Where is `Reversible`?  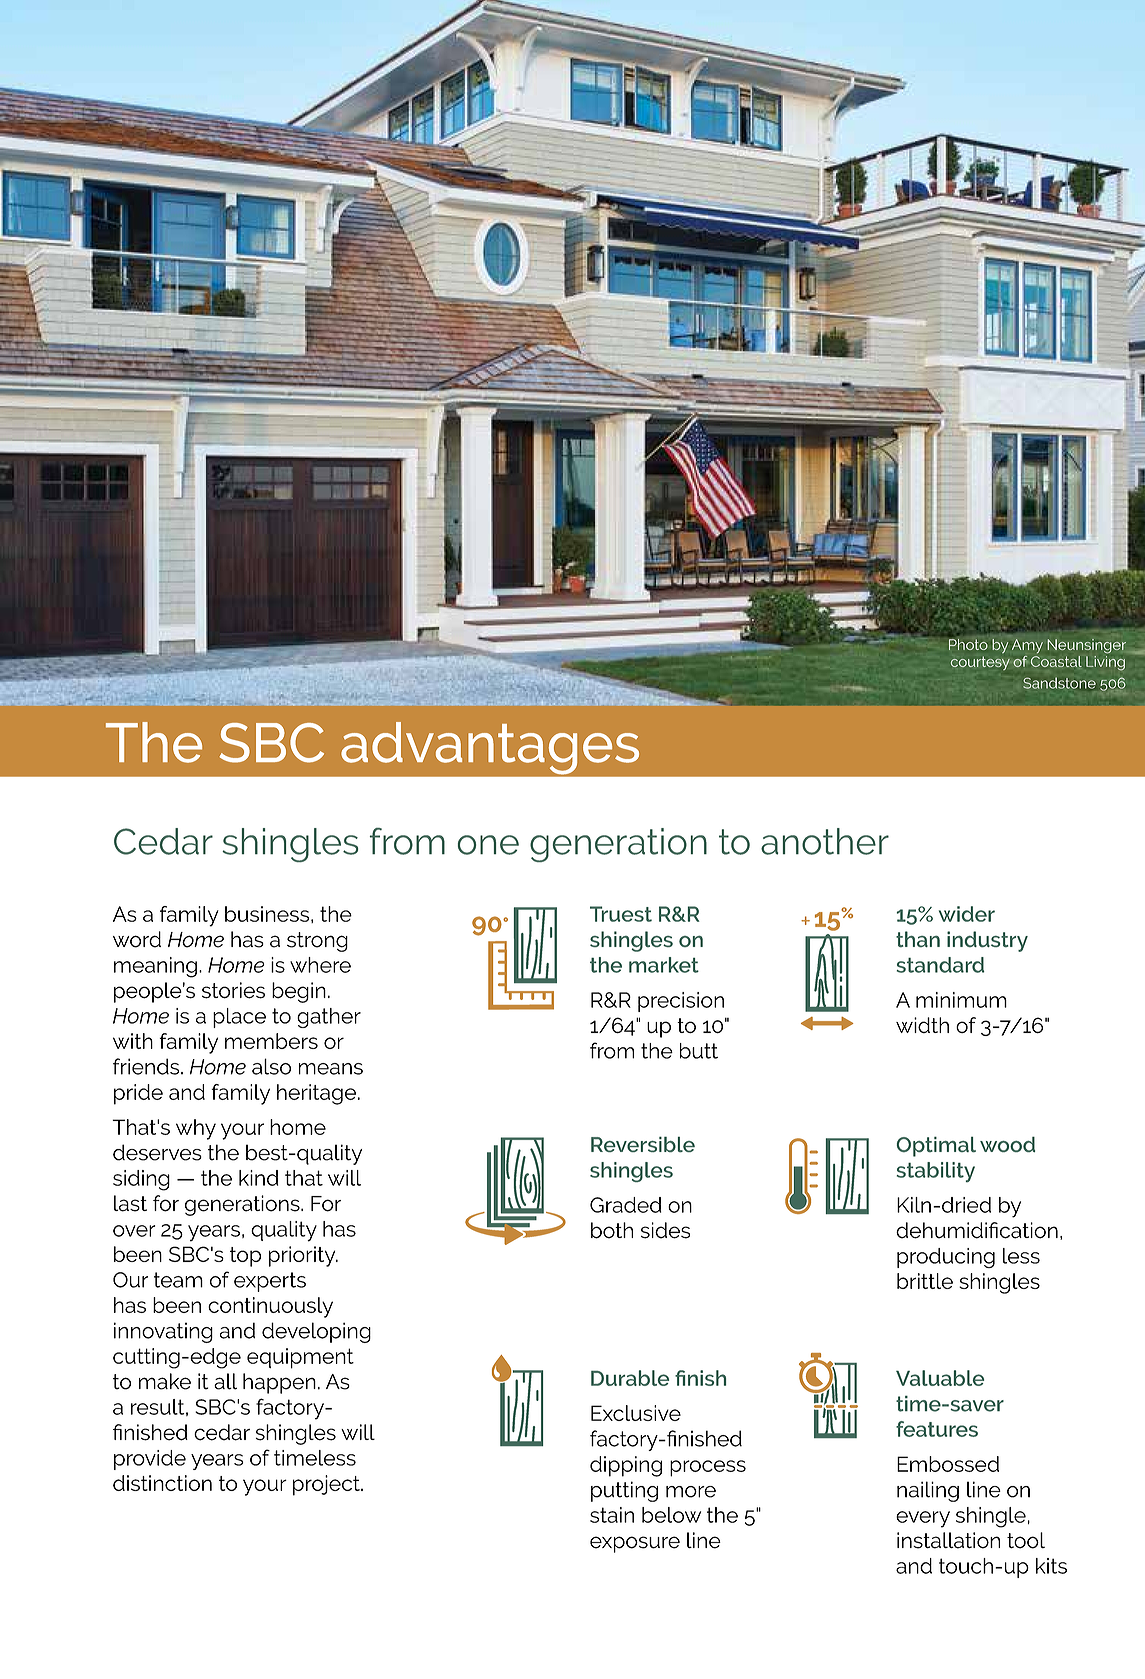 Reversible is located at coordinates (643, 1144).
